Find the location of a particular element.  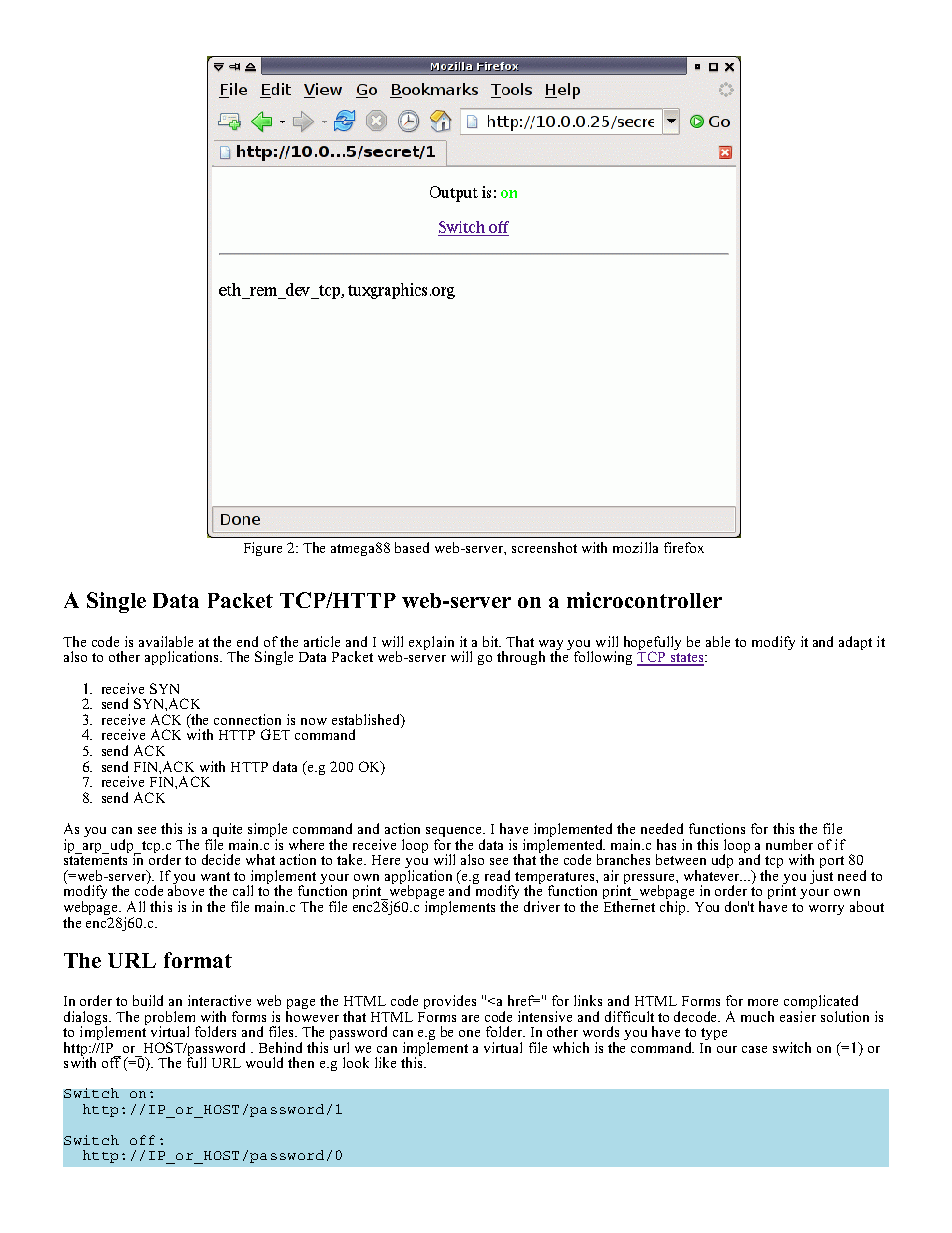

problem is located at coordinates (170, 1019).
